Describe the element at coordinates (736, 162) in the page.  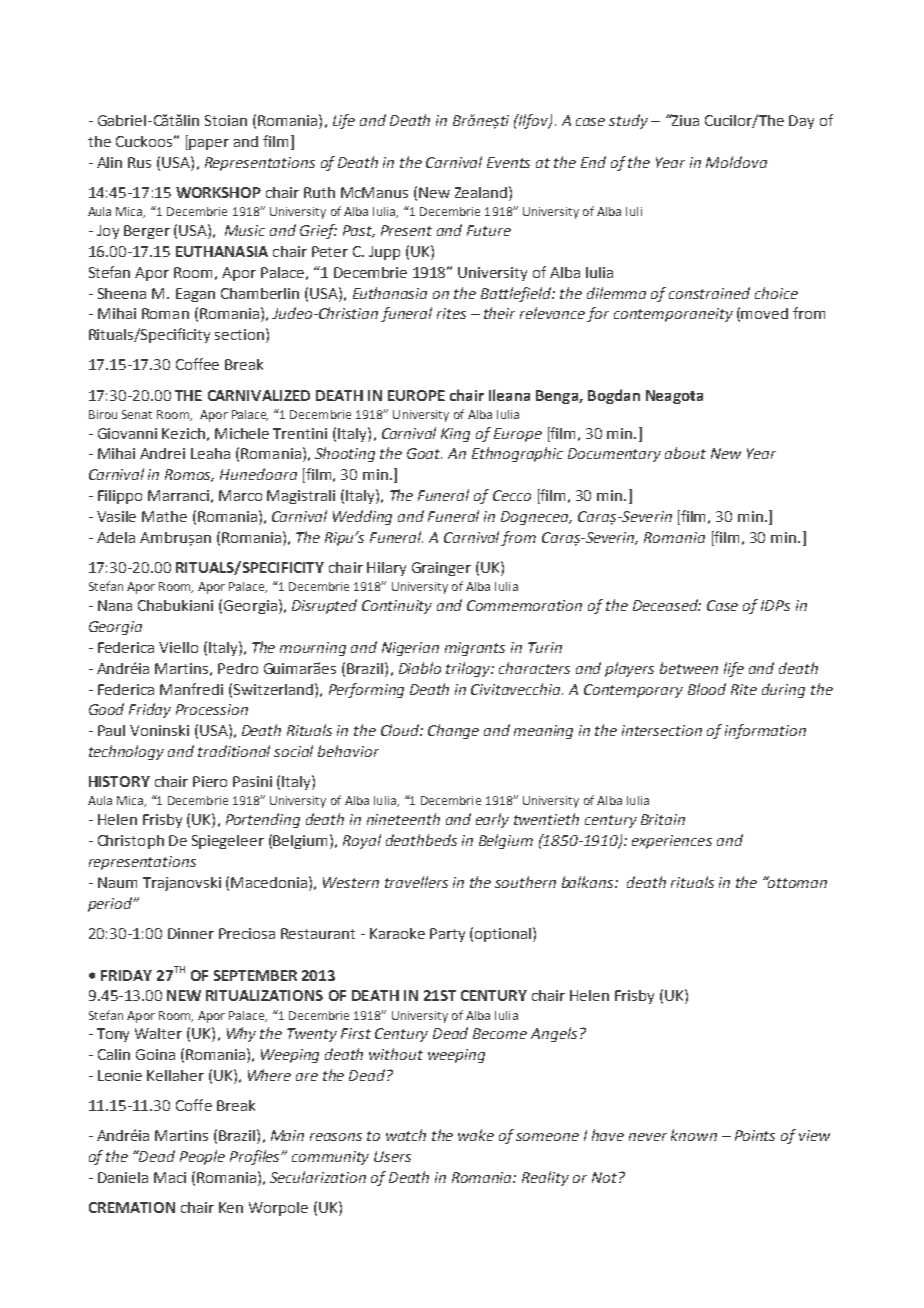
I see `Moldova` at that location.
